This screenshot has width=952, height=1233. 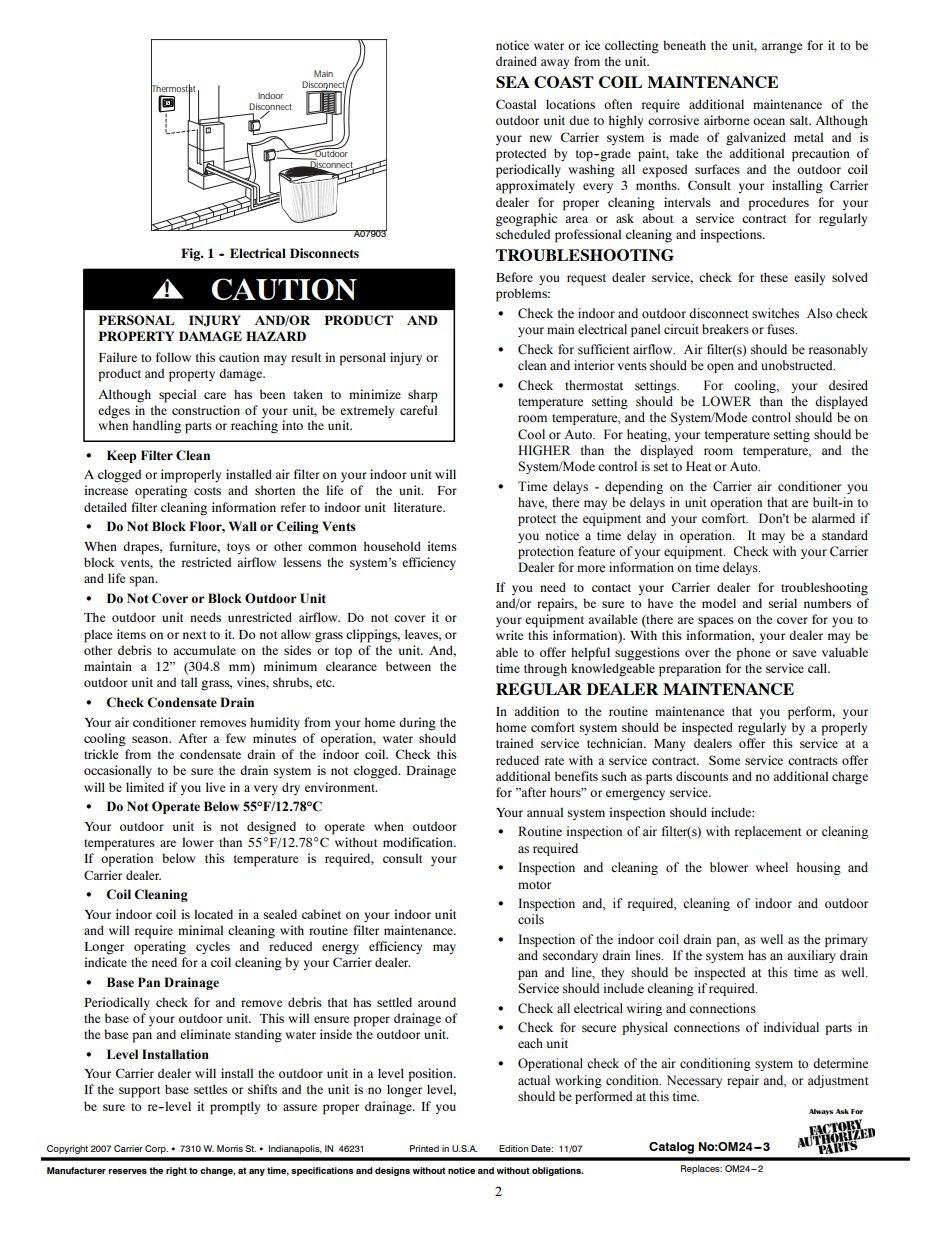 What do you see at coordinates (555, 64) in the screenshot?
I see `away` at bounding box center [555, 64].
